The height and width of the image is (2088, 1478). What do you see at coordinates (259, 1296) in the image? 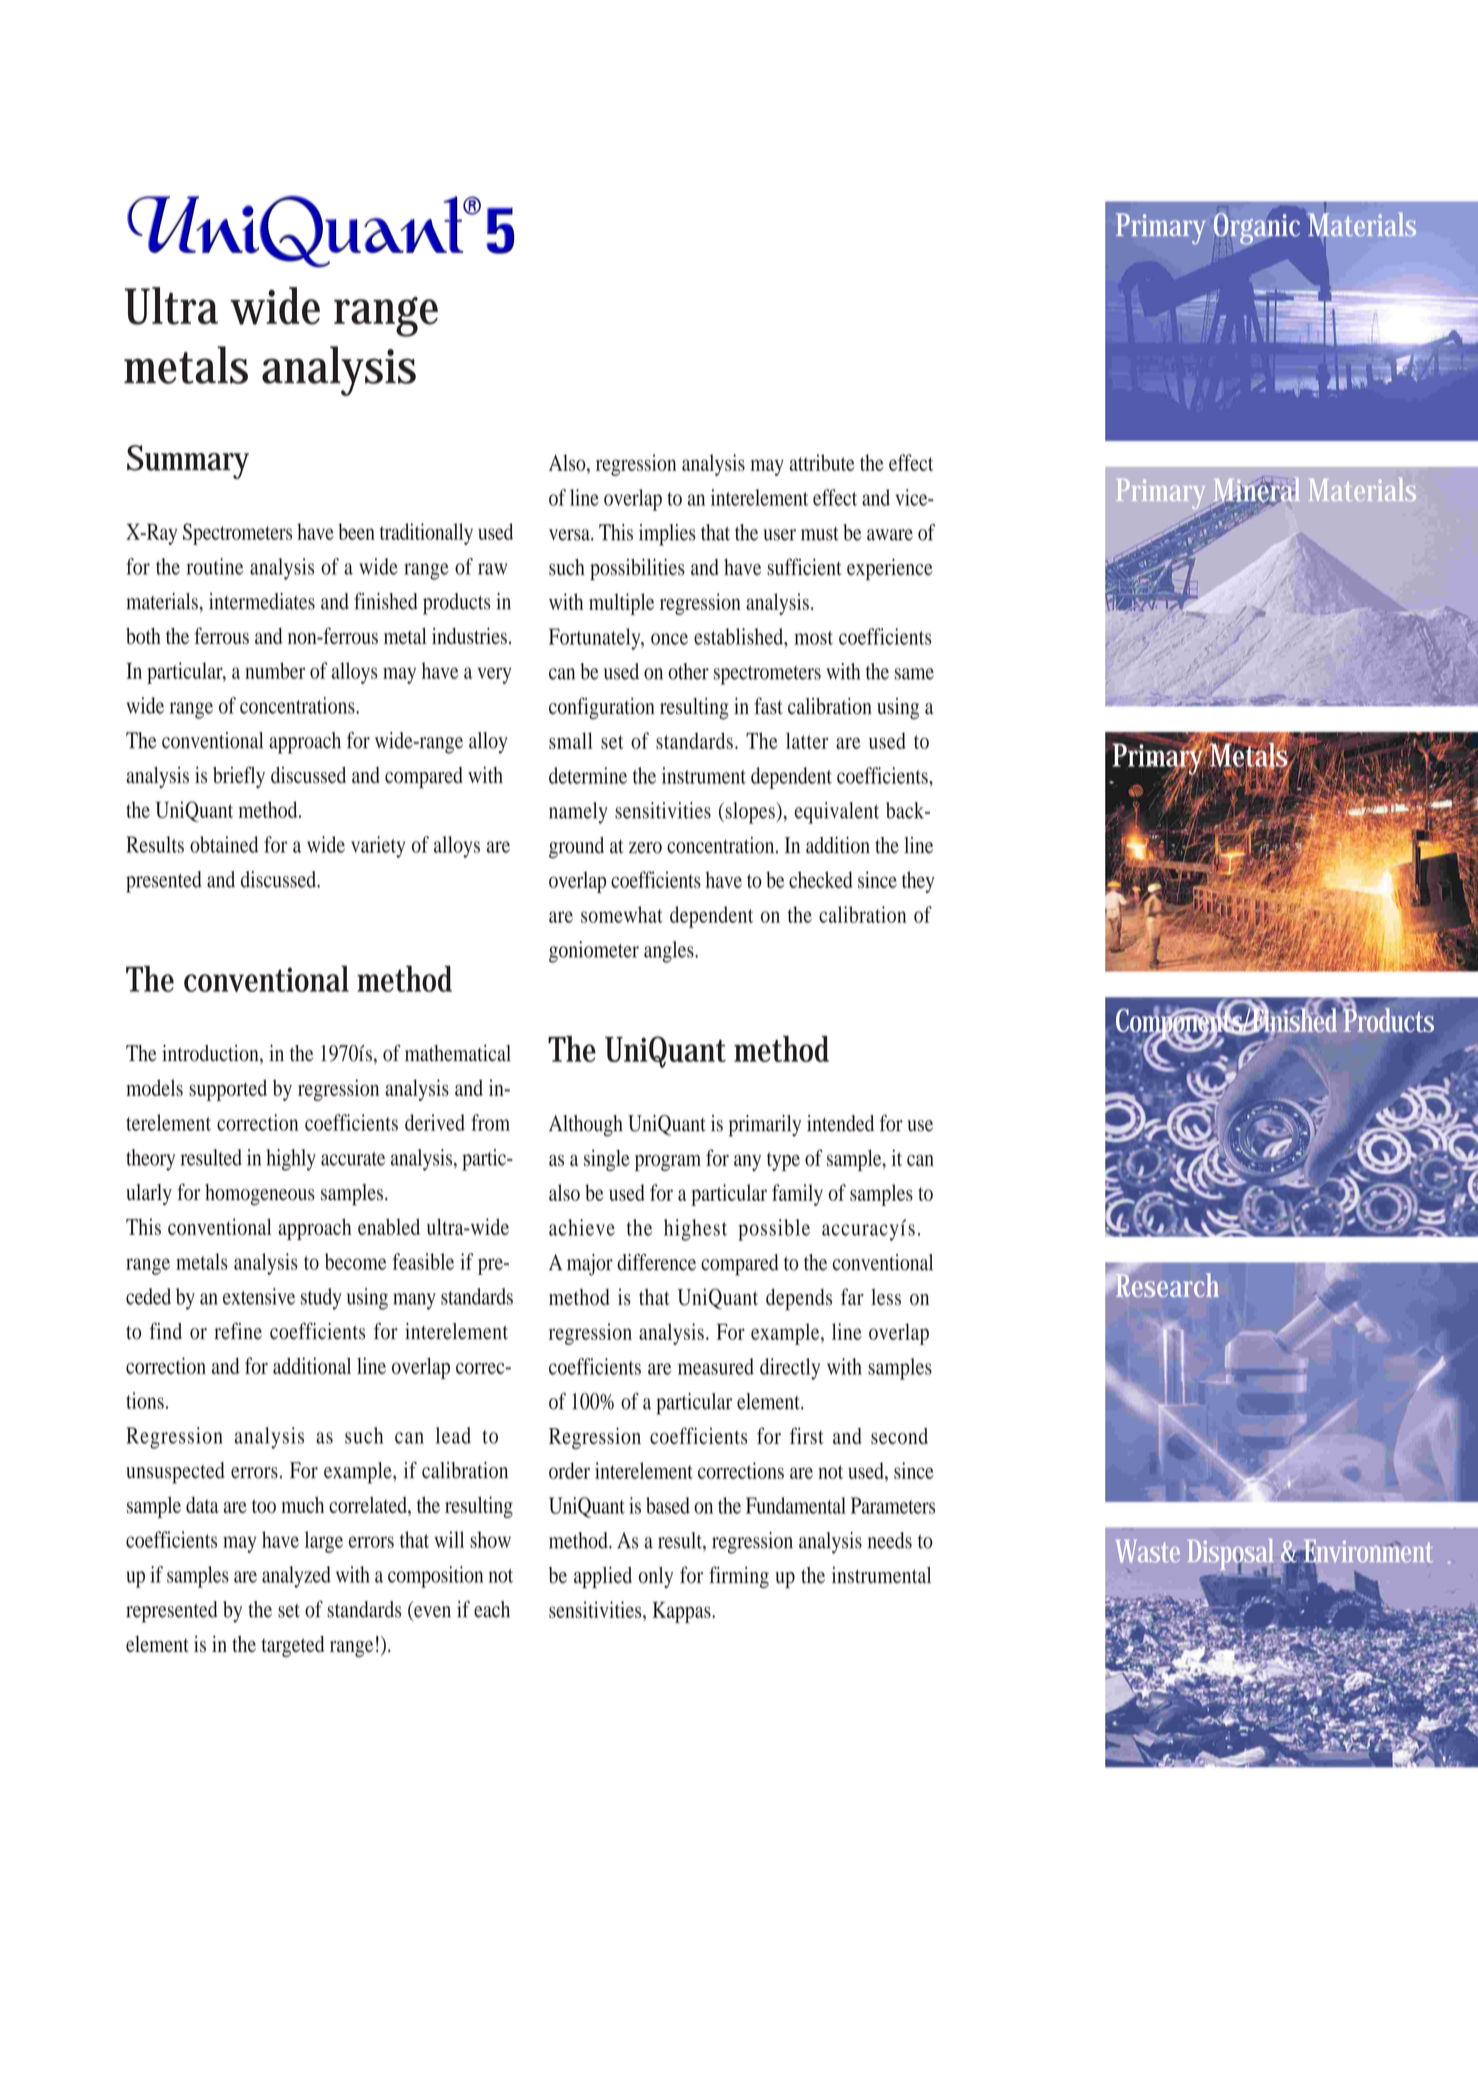
I see `extensive` at bounding box center [259, 1296].
